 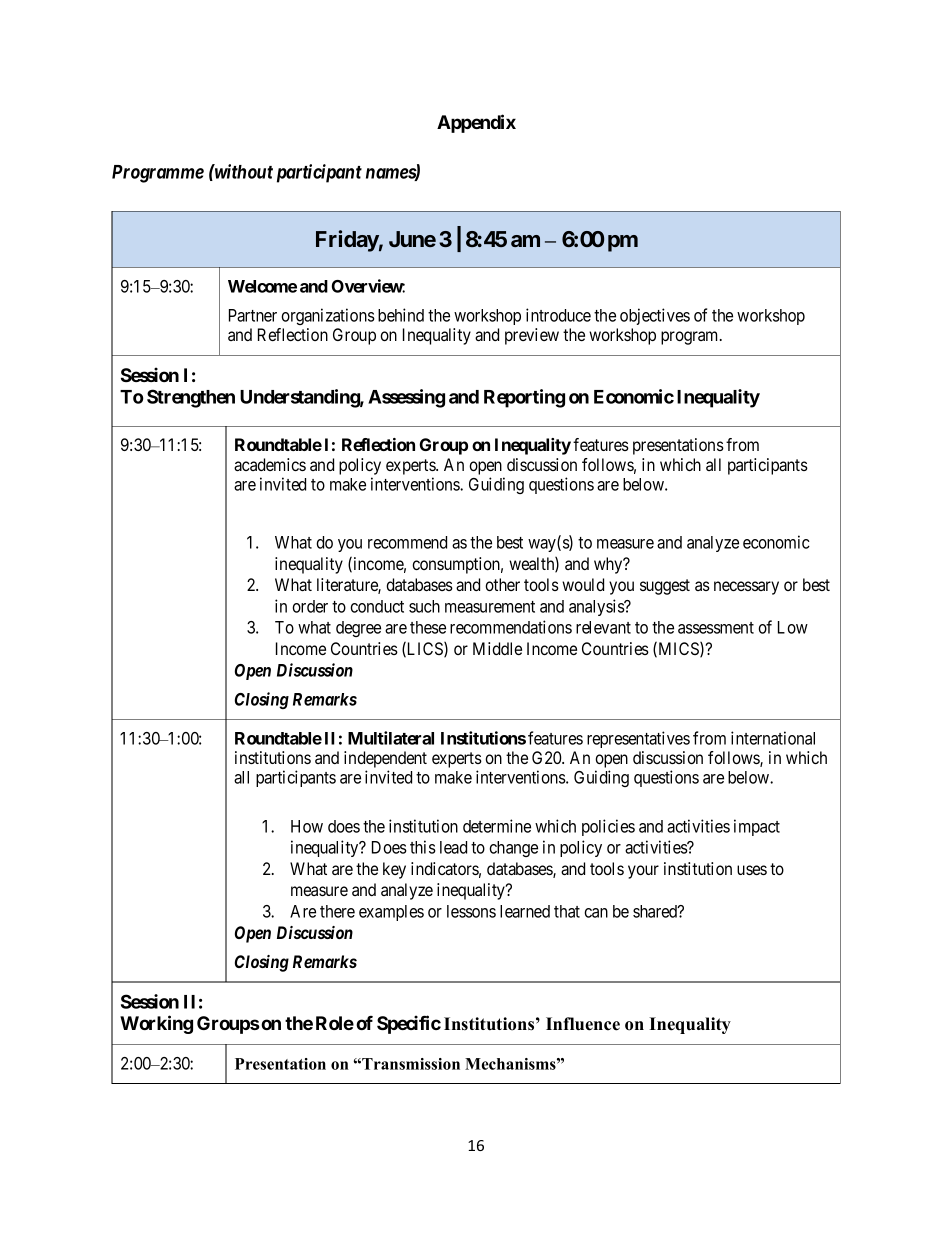 What do you see at coordinates (409, 1024) in the screenshot?
I see `Specific` at bounding box center [409, 1024].
